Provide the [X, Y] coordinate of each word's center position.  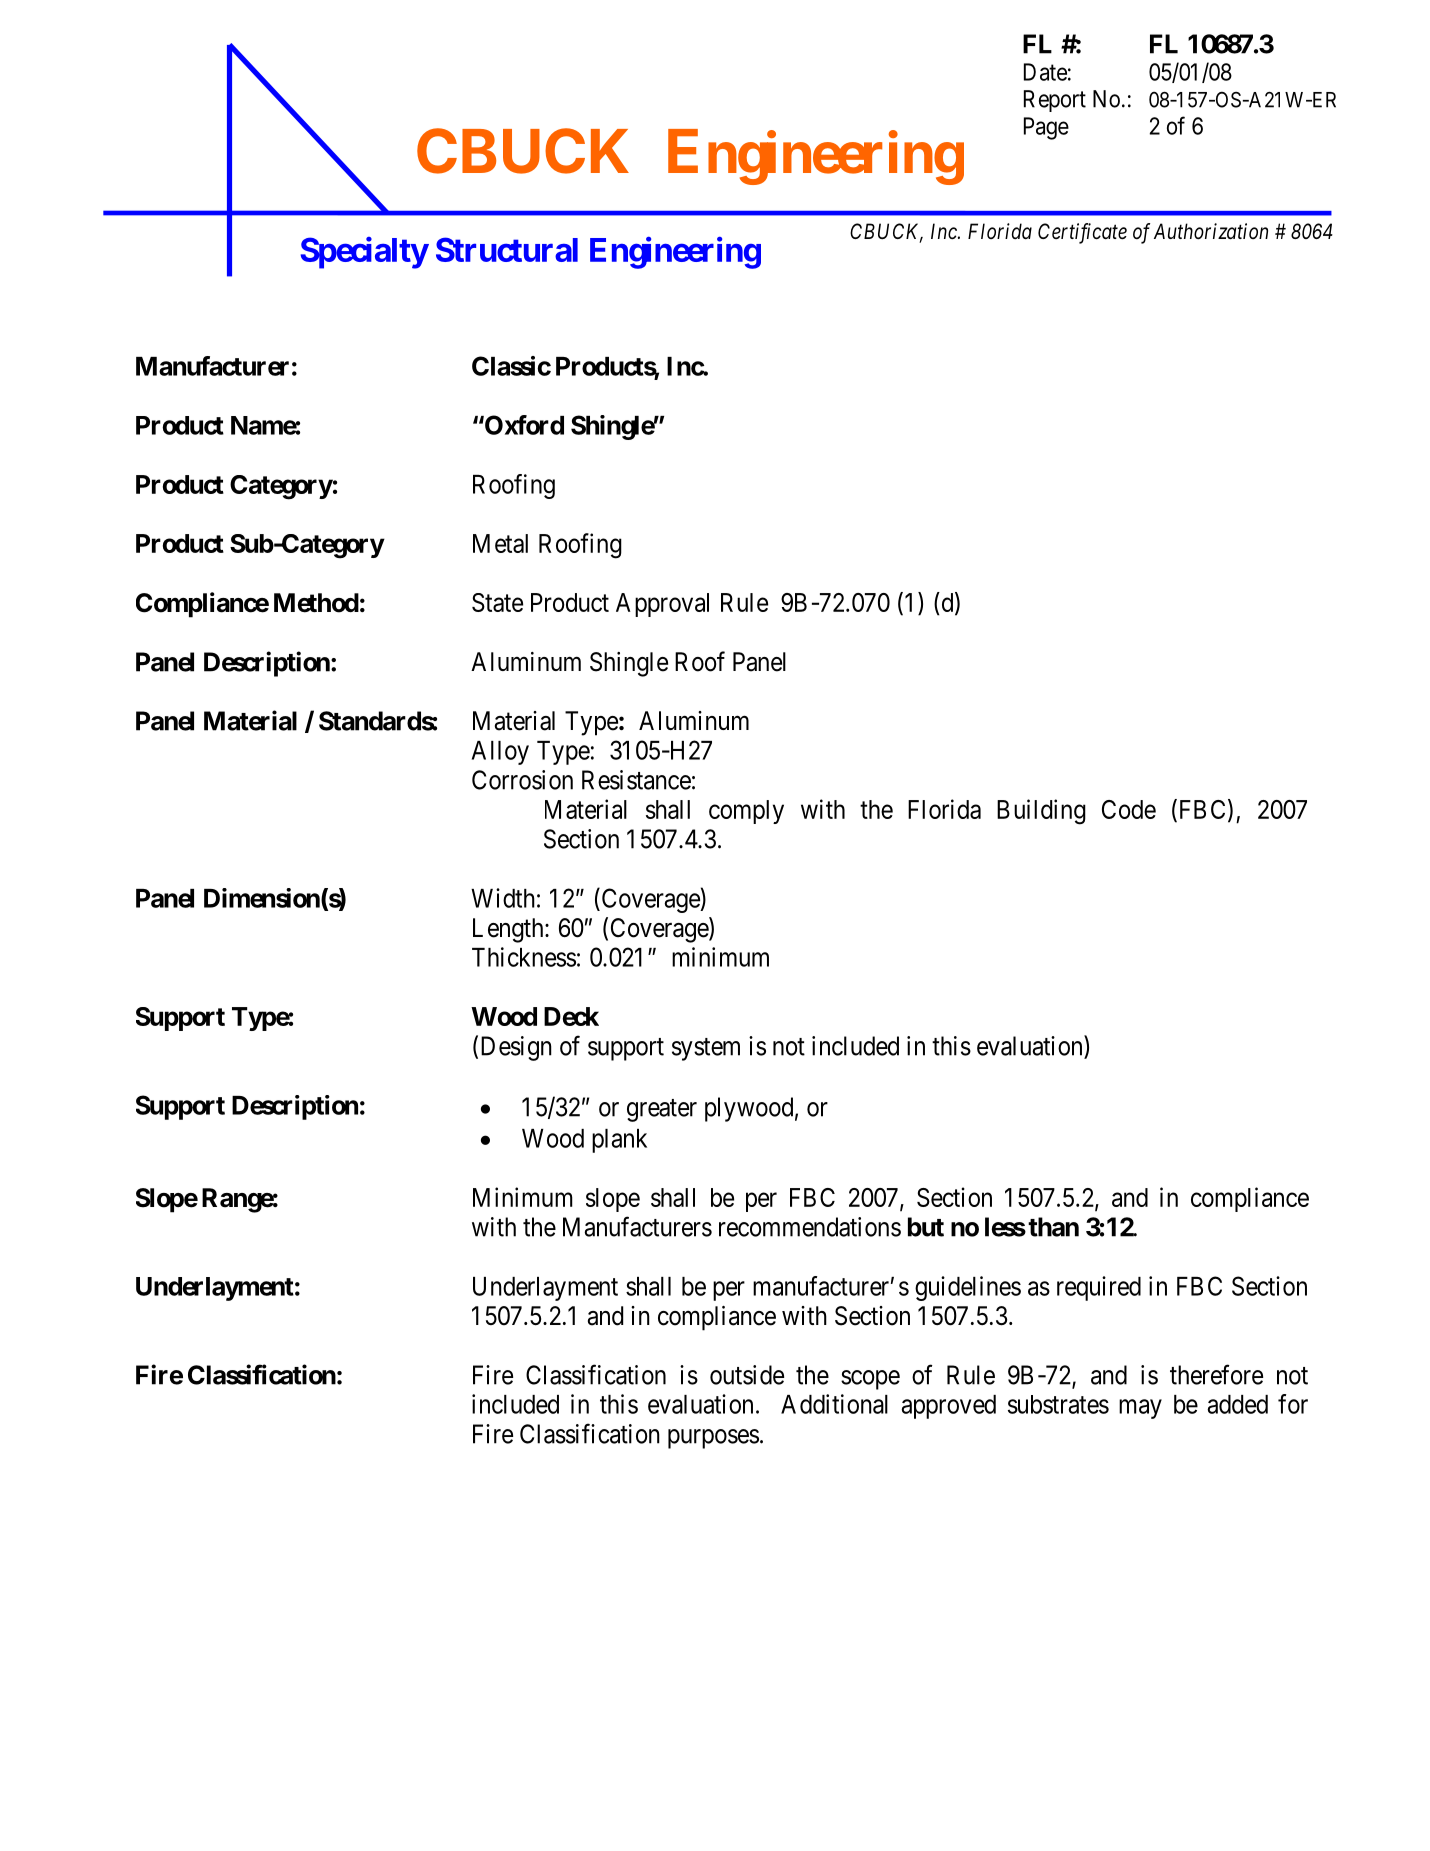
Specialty [364, 253]
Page [1046, 128]
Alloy [500, 753]
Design [516, 1048]
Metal [500, 543]
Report [1055, 101]
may [1140, 1409]
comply [746, 812]
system [706, 1049]
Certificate [1082, 233]
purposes [713, 1439]
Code [1129, 809]
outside [747, 1375]
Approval [662, 605]
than [1053, 1227]
